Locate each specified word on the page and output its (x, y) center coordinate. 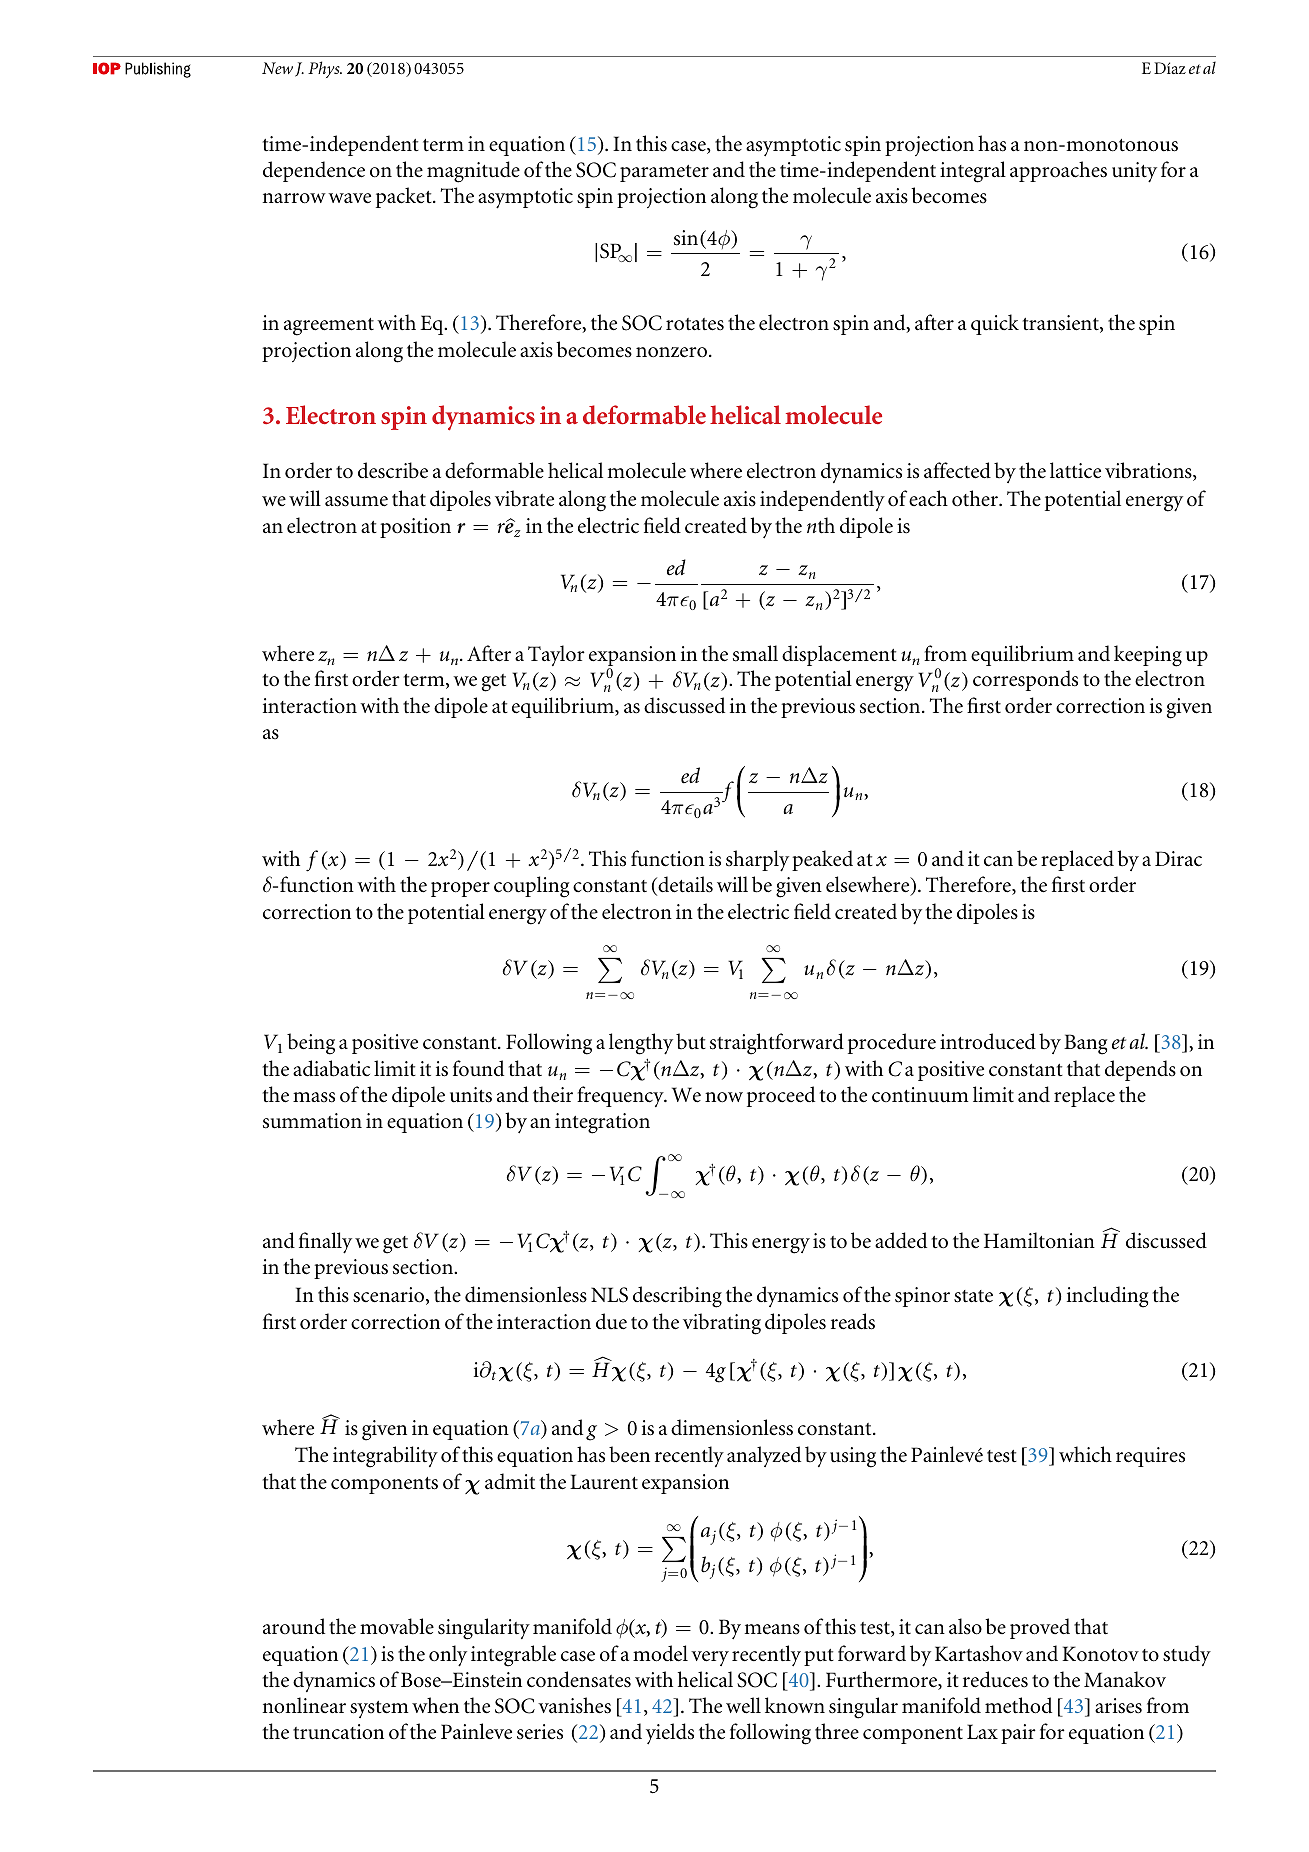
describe (393, 470)
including (1107, 1297)
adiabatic (331, 1068)
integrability (385, 1457)
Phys (325, 69)
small (755, 653)
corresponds (1025, 680)
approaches (1058, 171)
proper (460, 889)
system (379, 1709)
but (691, 1041)
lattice (1075, 470)
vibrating (722, 1324)
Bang (1085, 1044)
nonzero (671, 352)
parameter (664, 173)
